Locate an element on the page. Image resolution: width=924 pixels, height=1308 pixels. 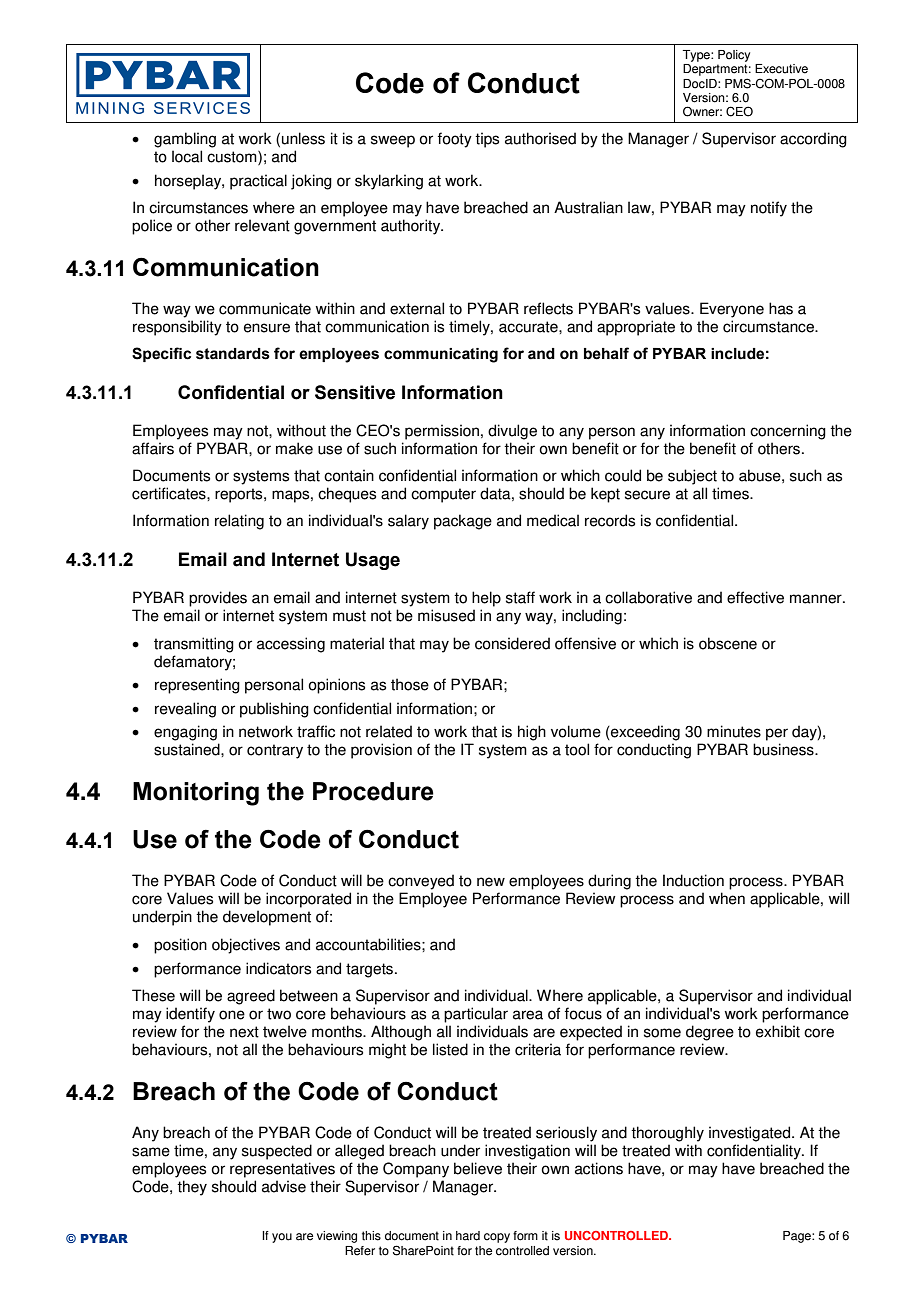
they is located at coordinates (192, 1188).
